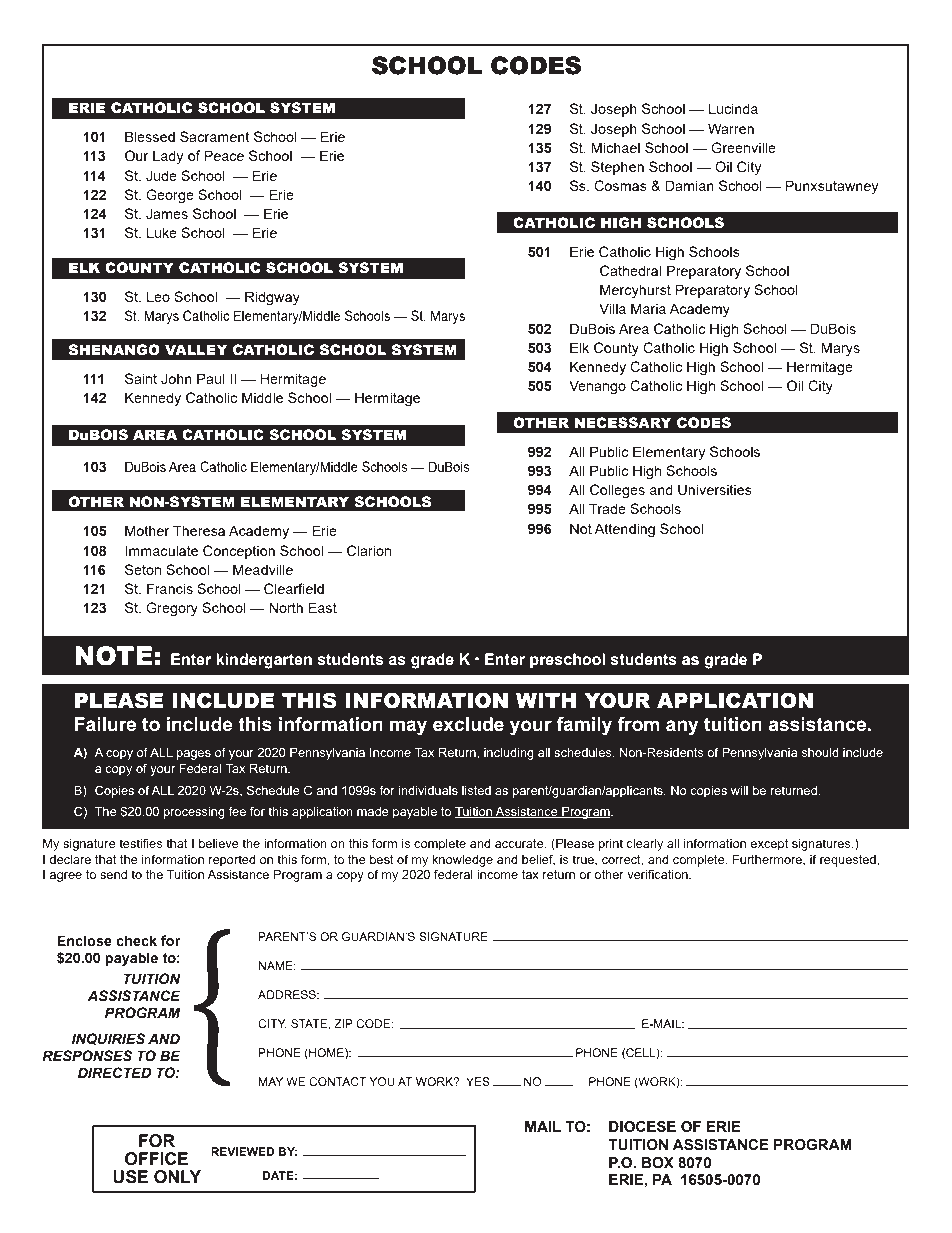  I want to click on any, so click(682, 727).
